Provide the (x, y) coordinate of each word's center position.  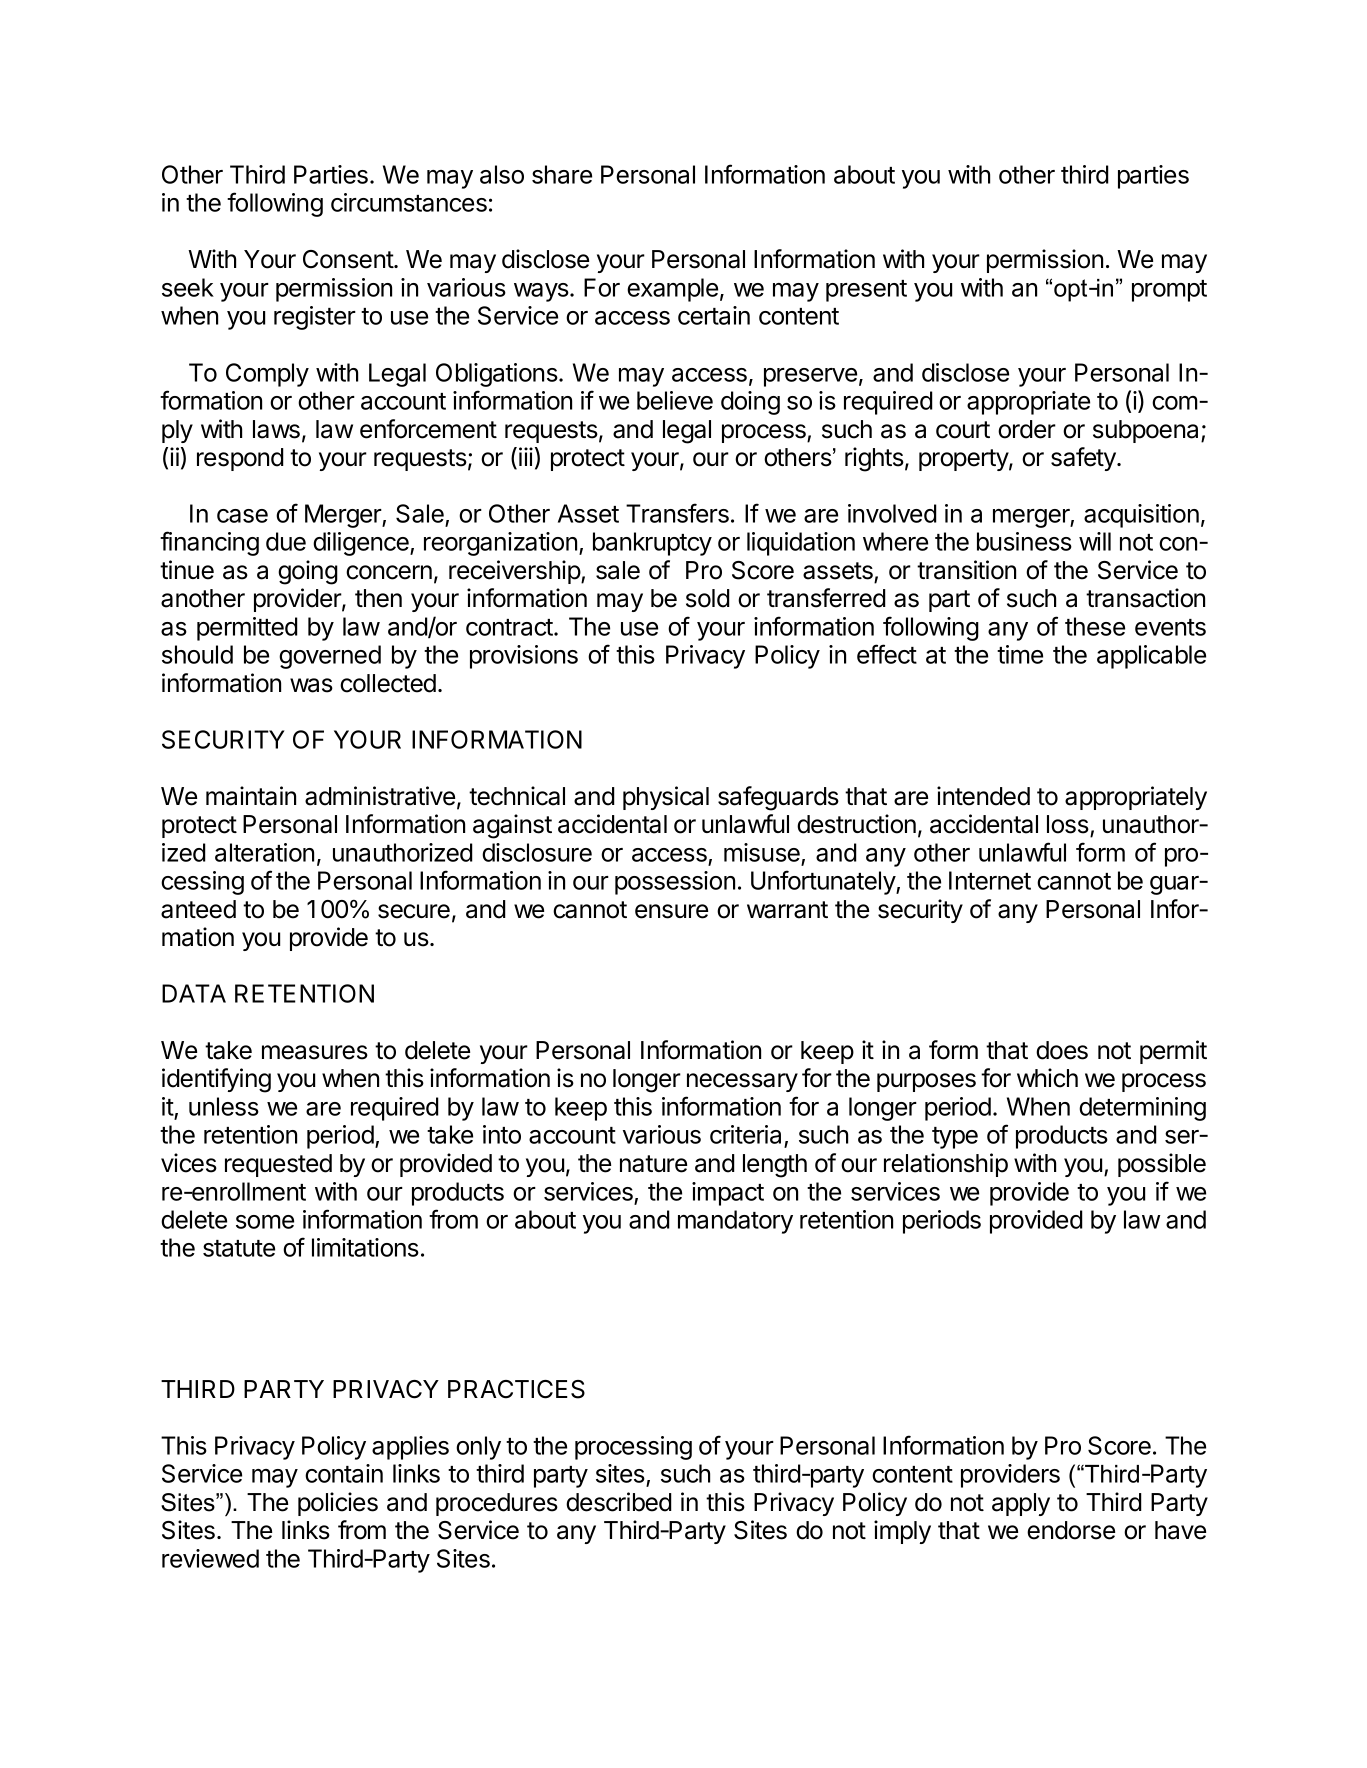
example (672, 290)
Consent (349, 259)
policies (338, 1504)
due (286, 541)
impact (728, 1194)
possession (675, 883)
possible (1162, 1165)
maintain (251, 796)
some (265, 1222)
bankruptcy (652, 544)
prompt (1169, 291)
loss (1068, 824)
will (1095, 541)
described (619, 1502)
